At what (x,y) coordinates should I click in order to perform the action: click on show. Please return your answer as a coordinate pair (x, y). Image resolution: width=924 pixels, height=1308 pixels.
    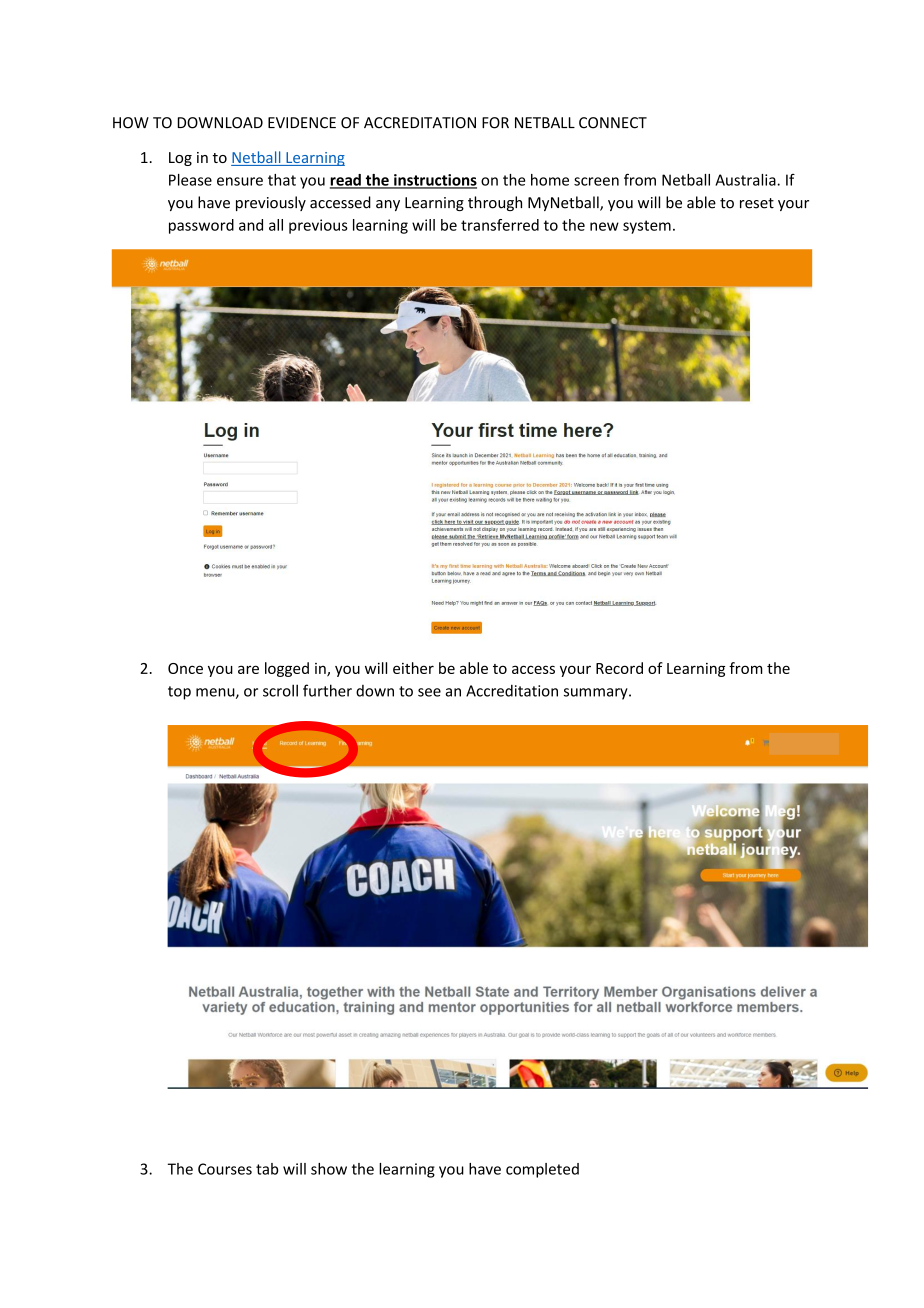
    Looking at the image, I should click on (329, 1169).
